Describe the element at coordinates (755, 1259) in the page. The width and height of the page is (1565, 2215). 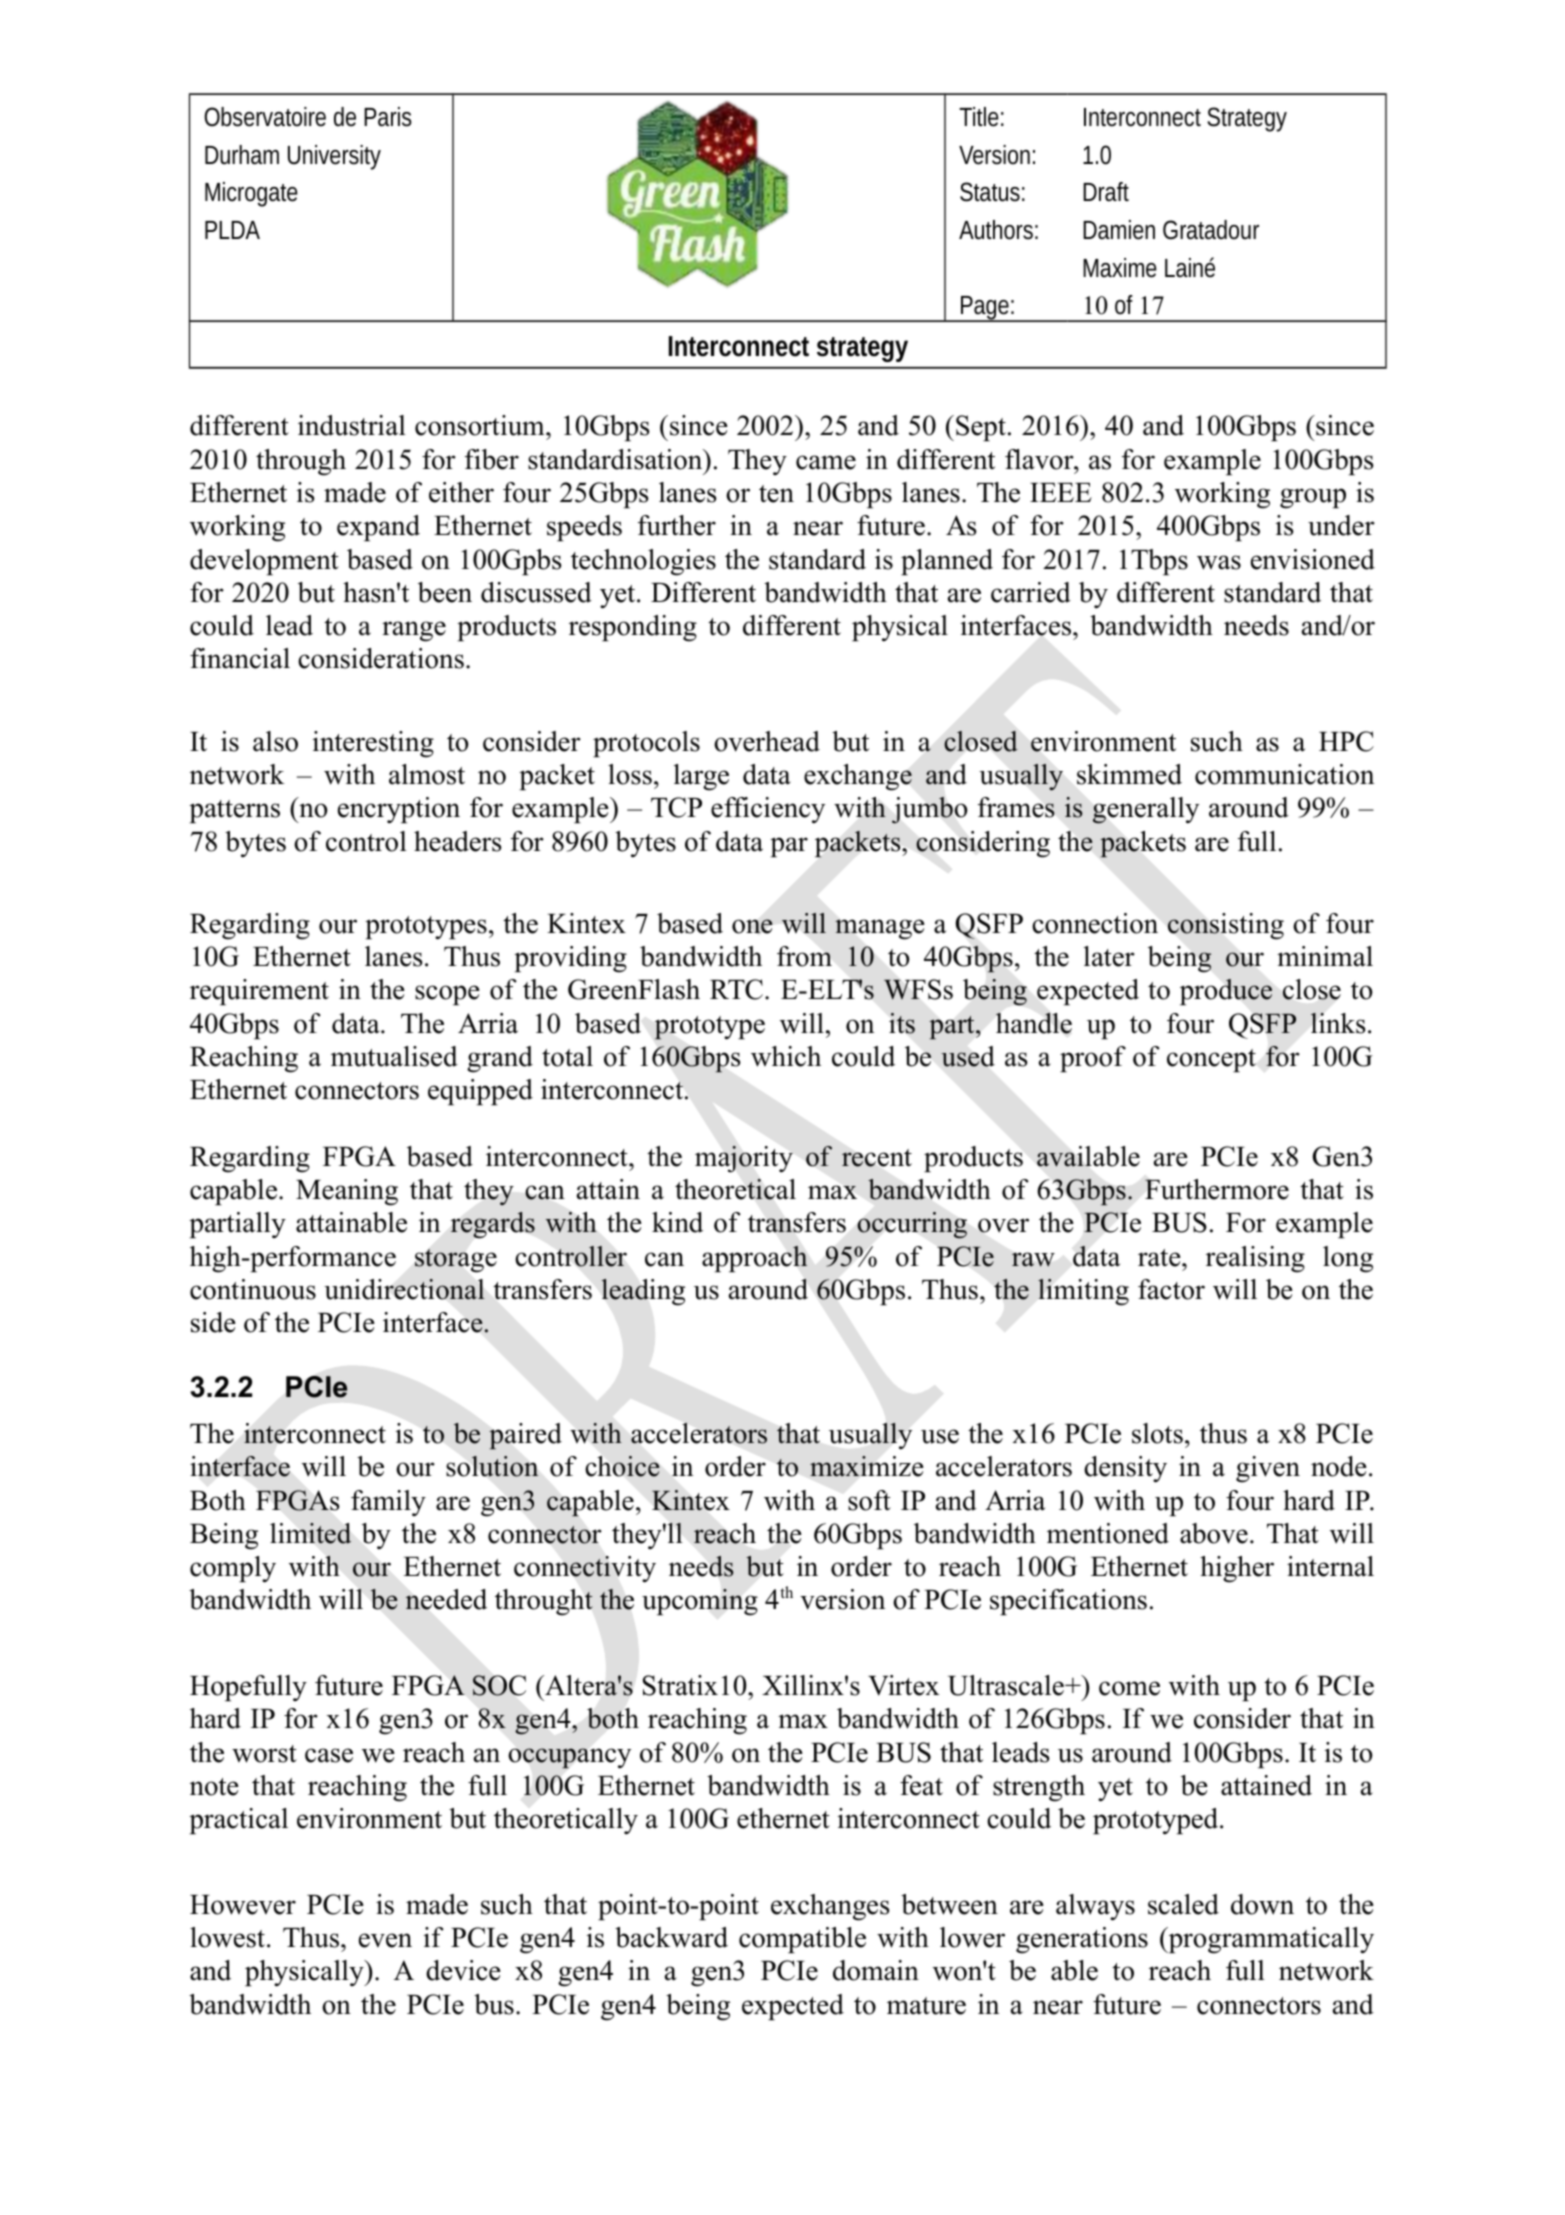
I see `approach` at that location.
